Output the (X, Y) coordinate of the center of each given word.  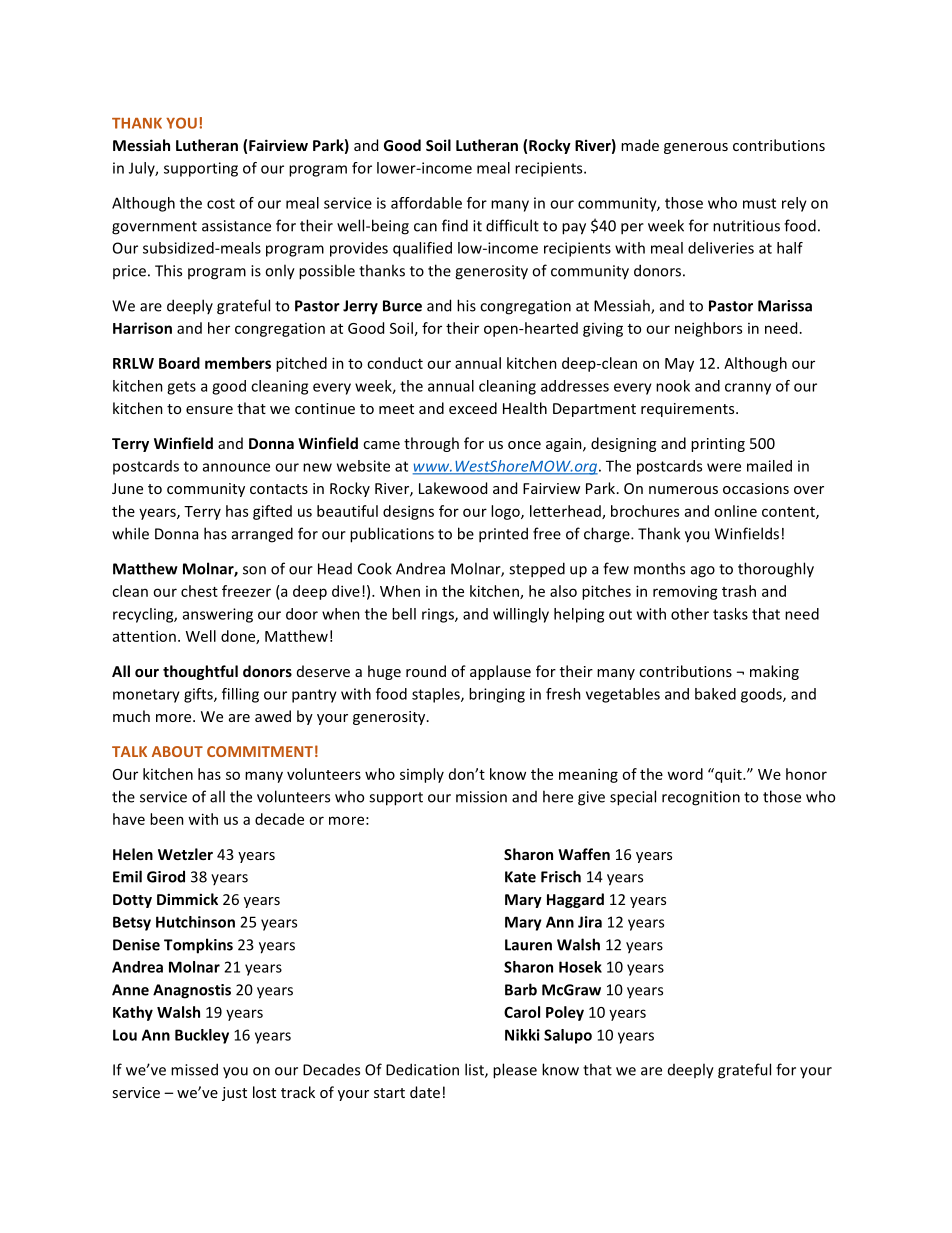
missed (194, 1069)
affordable (426, 203)
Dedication (422, 1069)
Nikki (522, 1035)
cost (221, 203)
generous (696, 148)
